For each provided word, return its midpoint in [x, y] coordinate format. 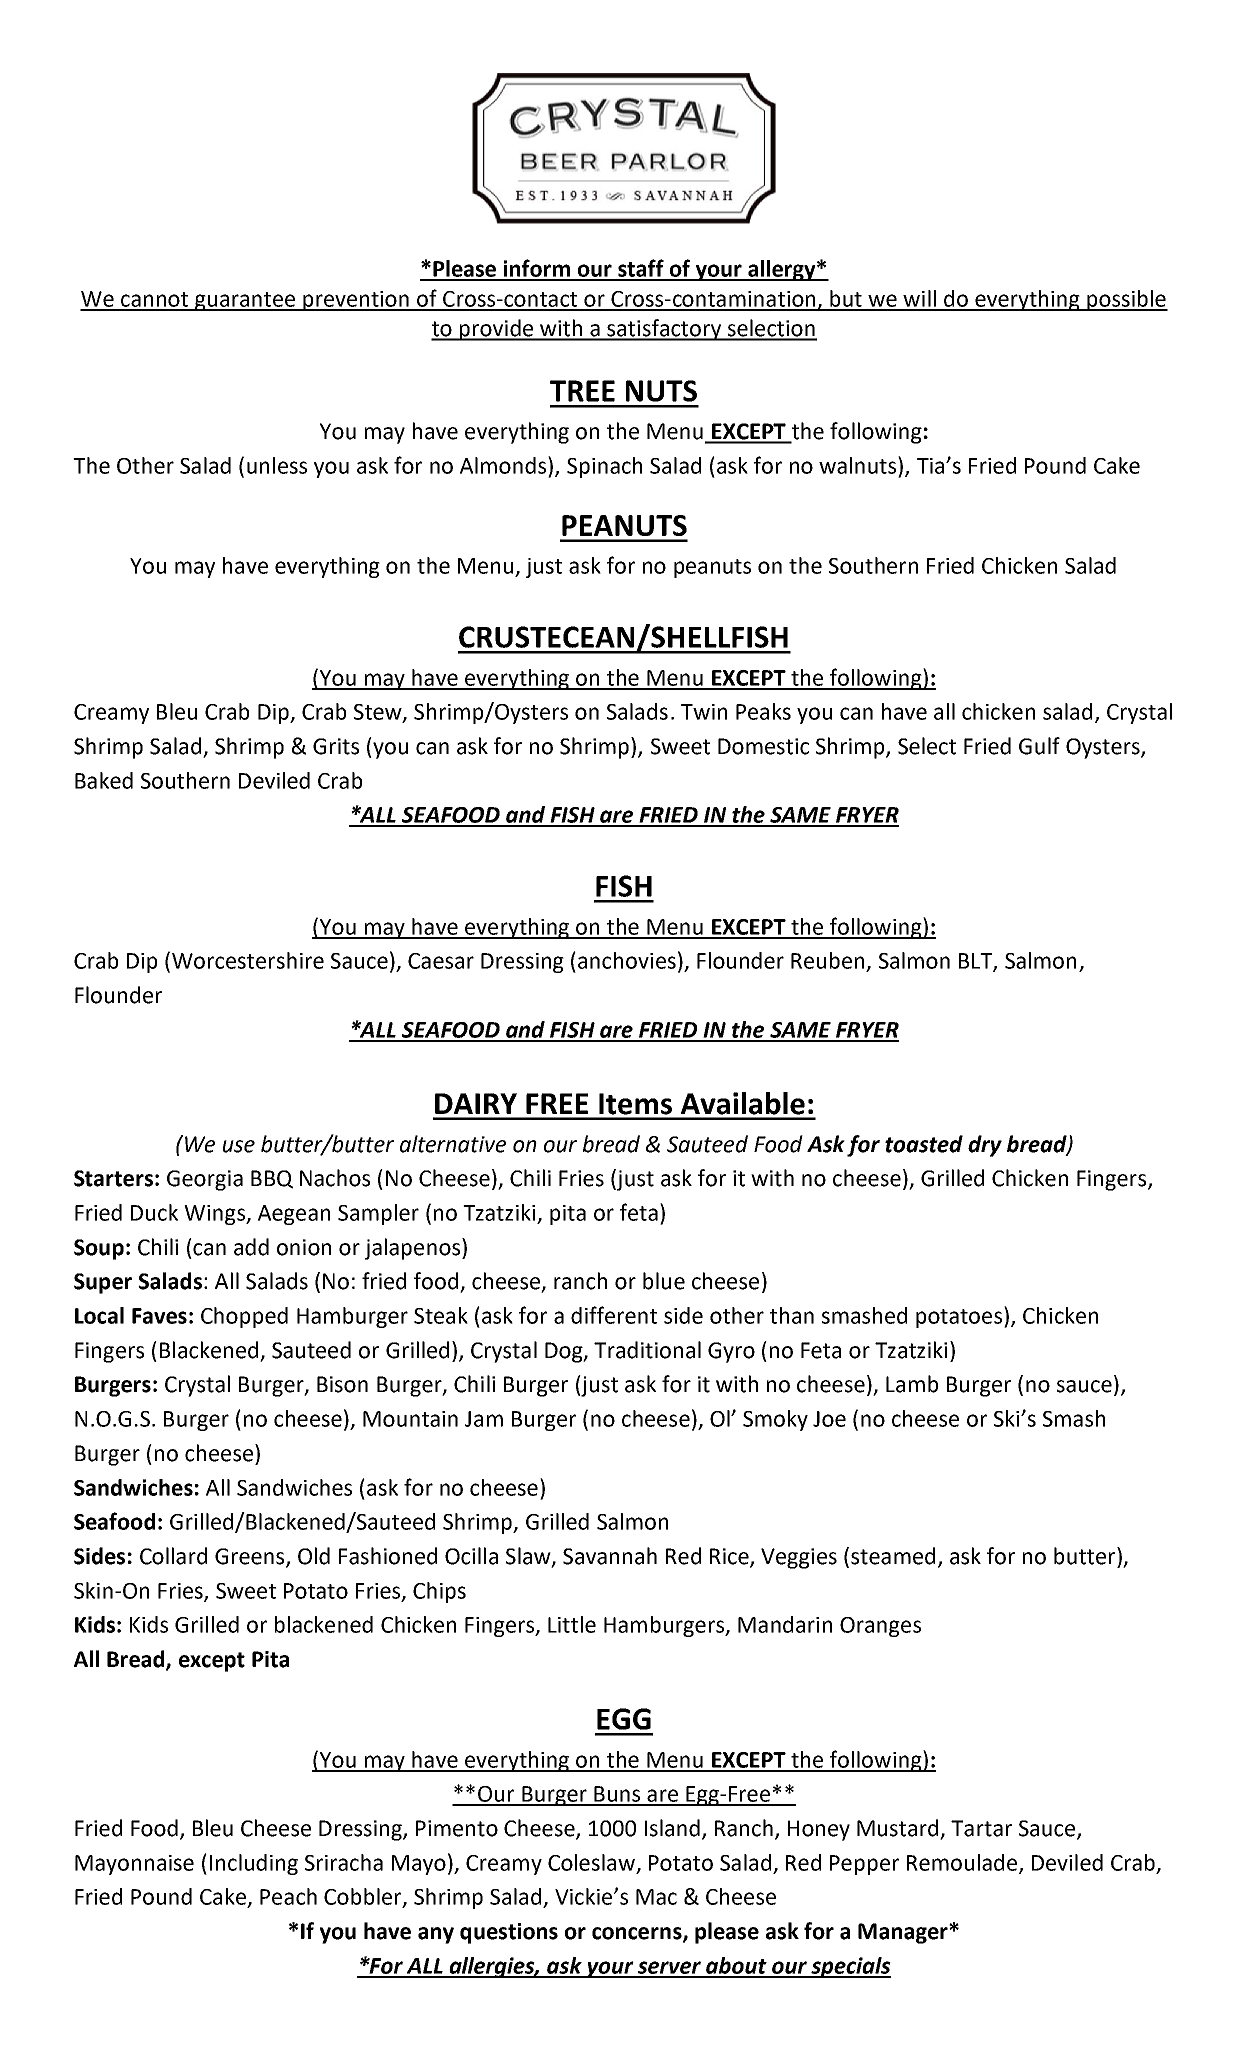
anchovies [627, 960]
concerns [638, 1934]
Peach [288, 1896]
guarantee [245, 301]
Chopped [244, 1317]
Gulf [1039, 746]
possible [1126, 300]
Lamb [912, 1384]
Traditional [647, 1350]
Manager [904, 1933]
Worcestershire [248, 960]
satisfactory [664, 330]
